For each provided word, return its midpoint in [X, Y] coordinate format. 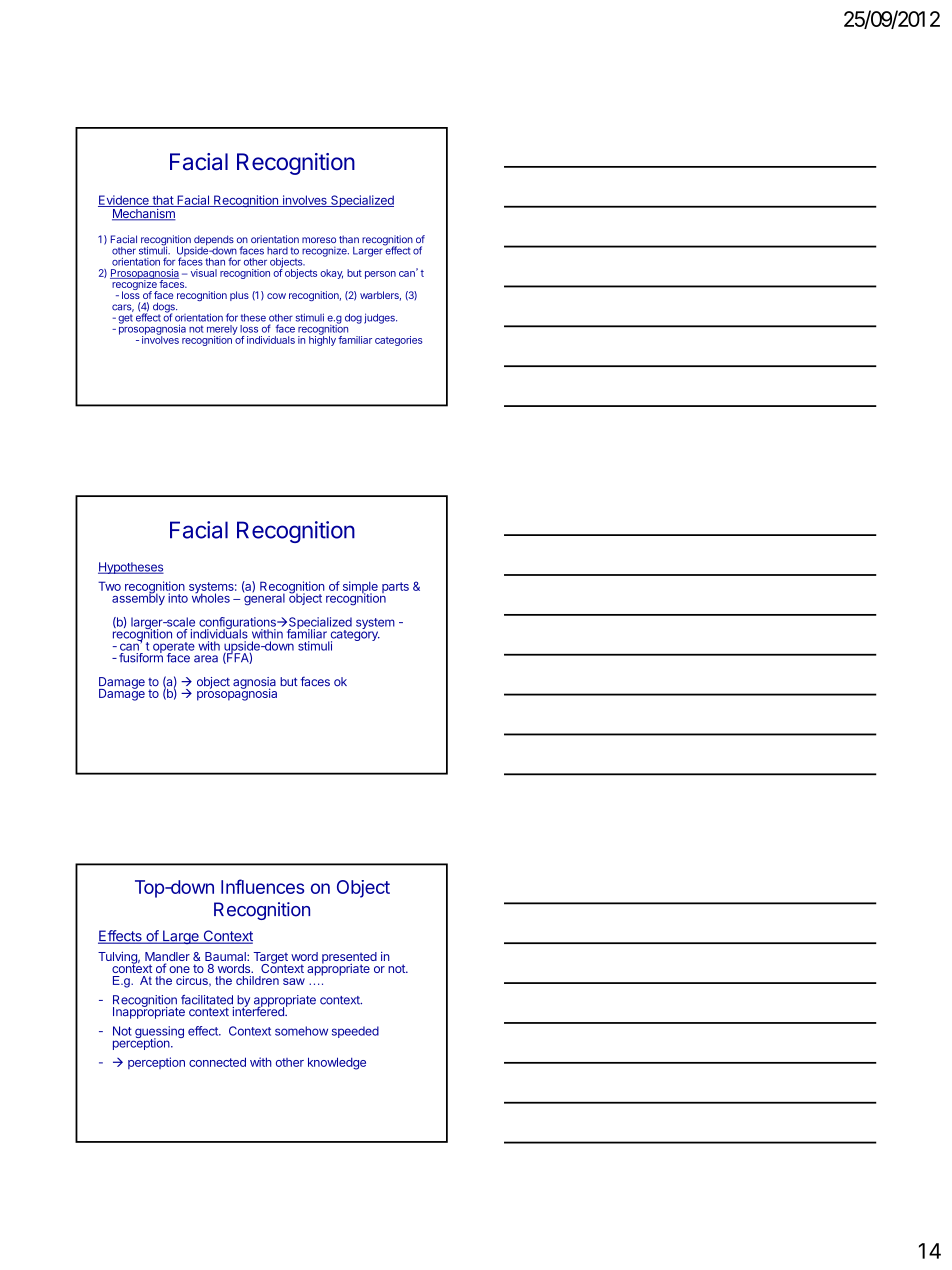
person [380, 275]
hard [277, 251]
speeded [355, 1032]
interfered [259, 1010]
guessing [158, 1033]
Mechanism [144, 215]
